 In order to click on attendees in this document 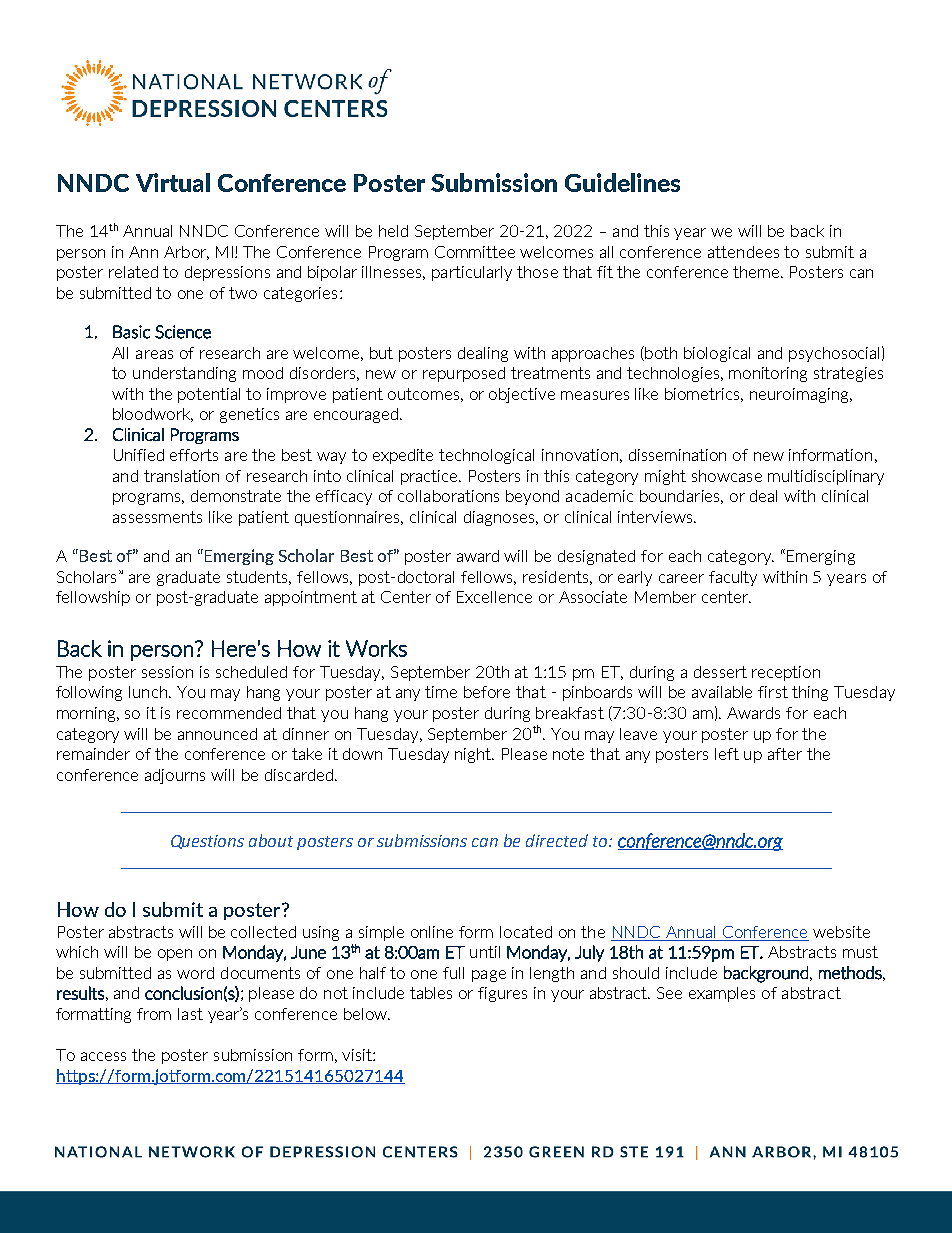, I will do `click(743, 252)`.
